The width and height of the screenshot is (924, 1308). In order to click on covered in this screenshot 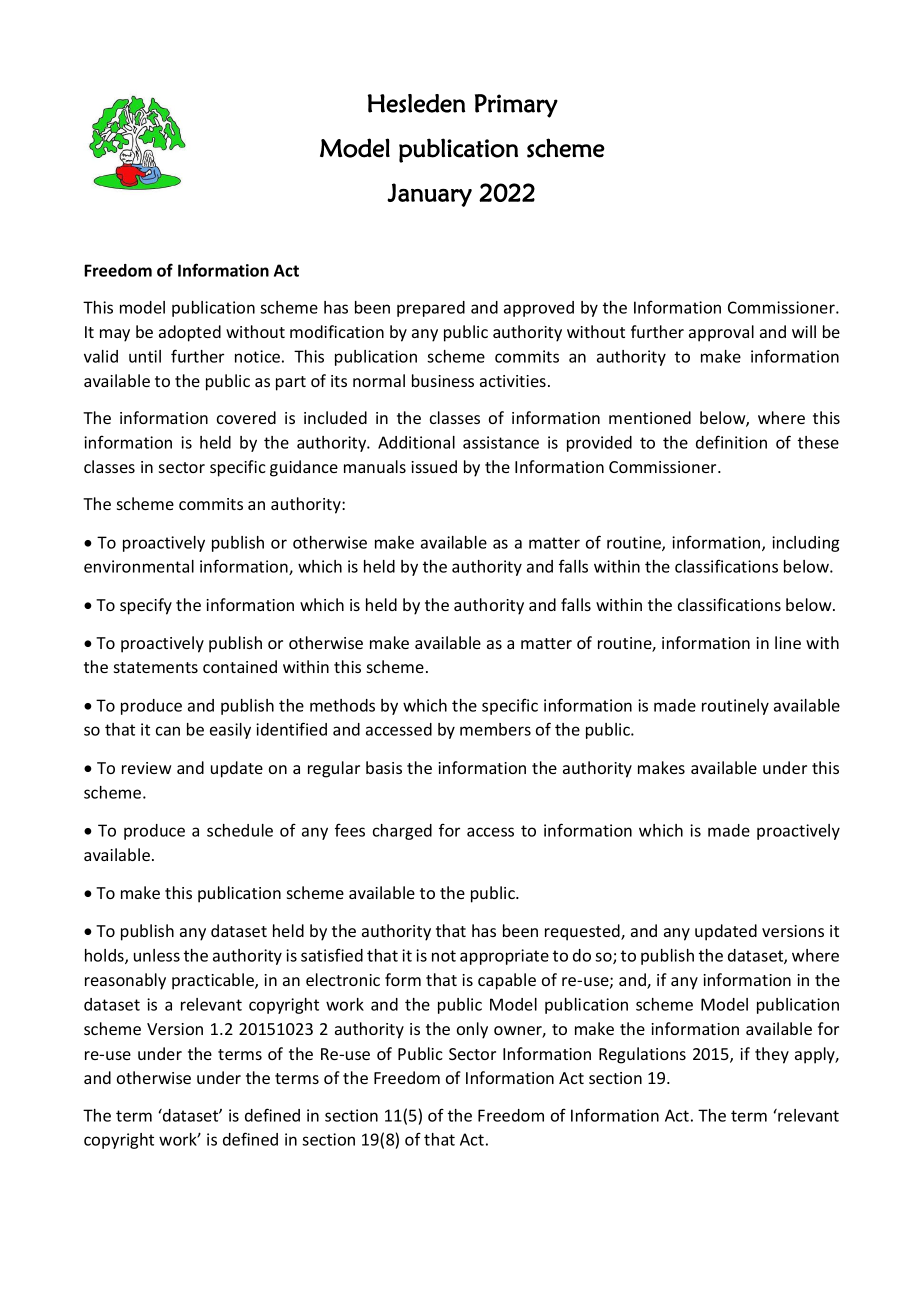, I will do `click(246, 417)`.
